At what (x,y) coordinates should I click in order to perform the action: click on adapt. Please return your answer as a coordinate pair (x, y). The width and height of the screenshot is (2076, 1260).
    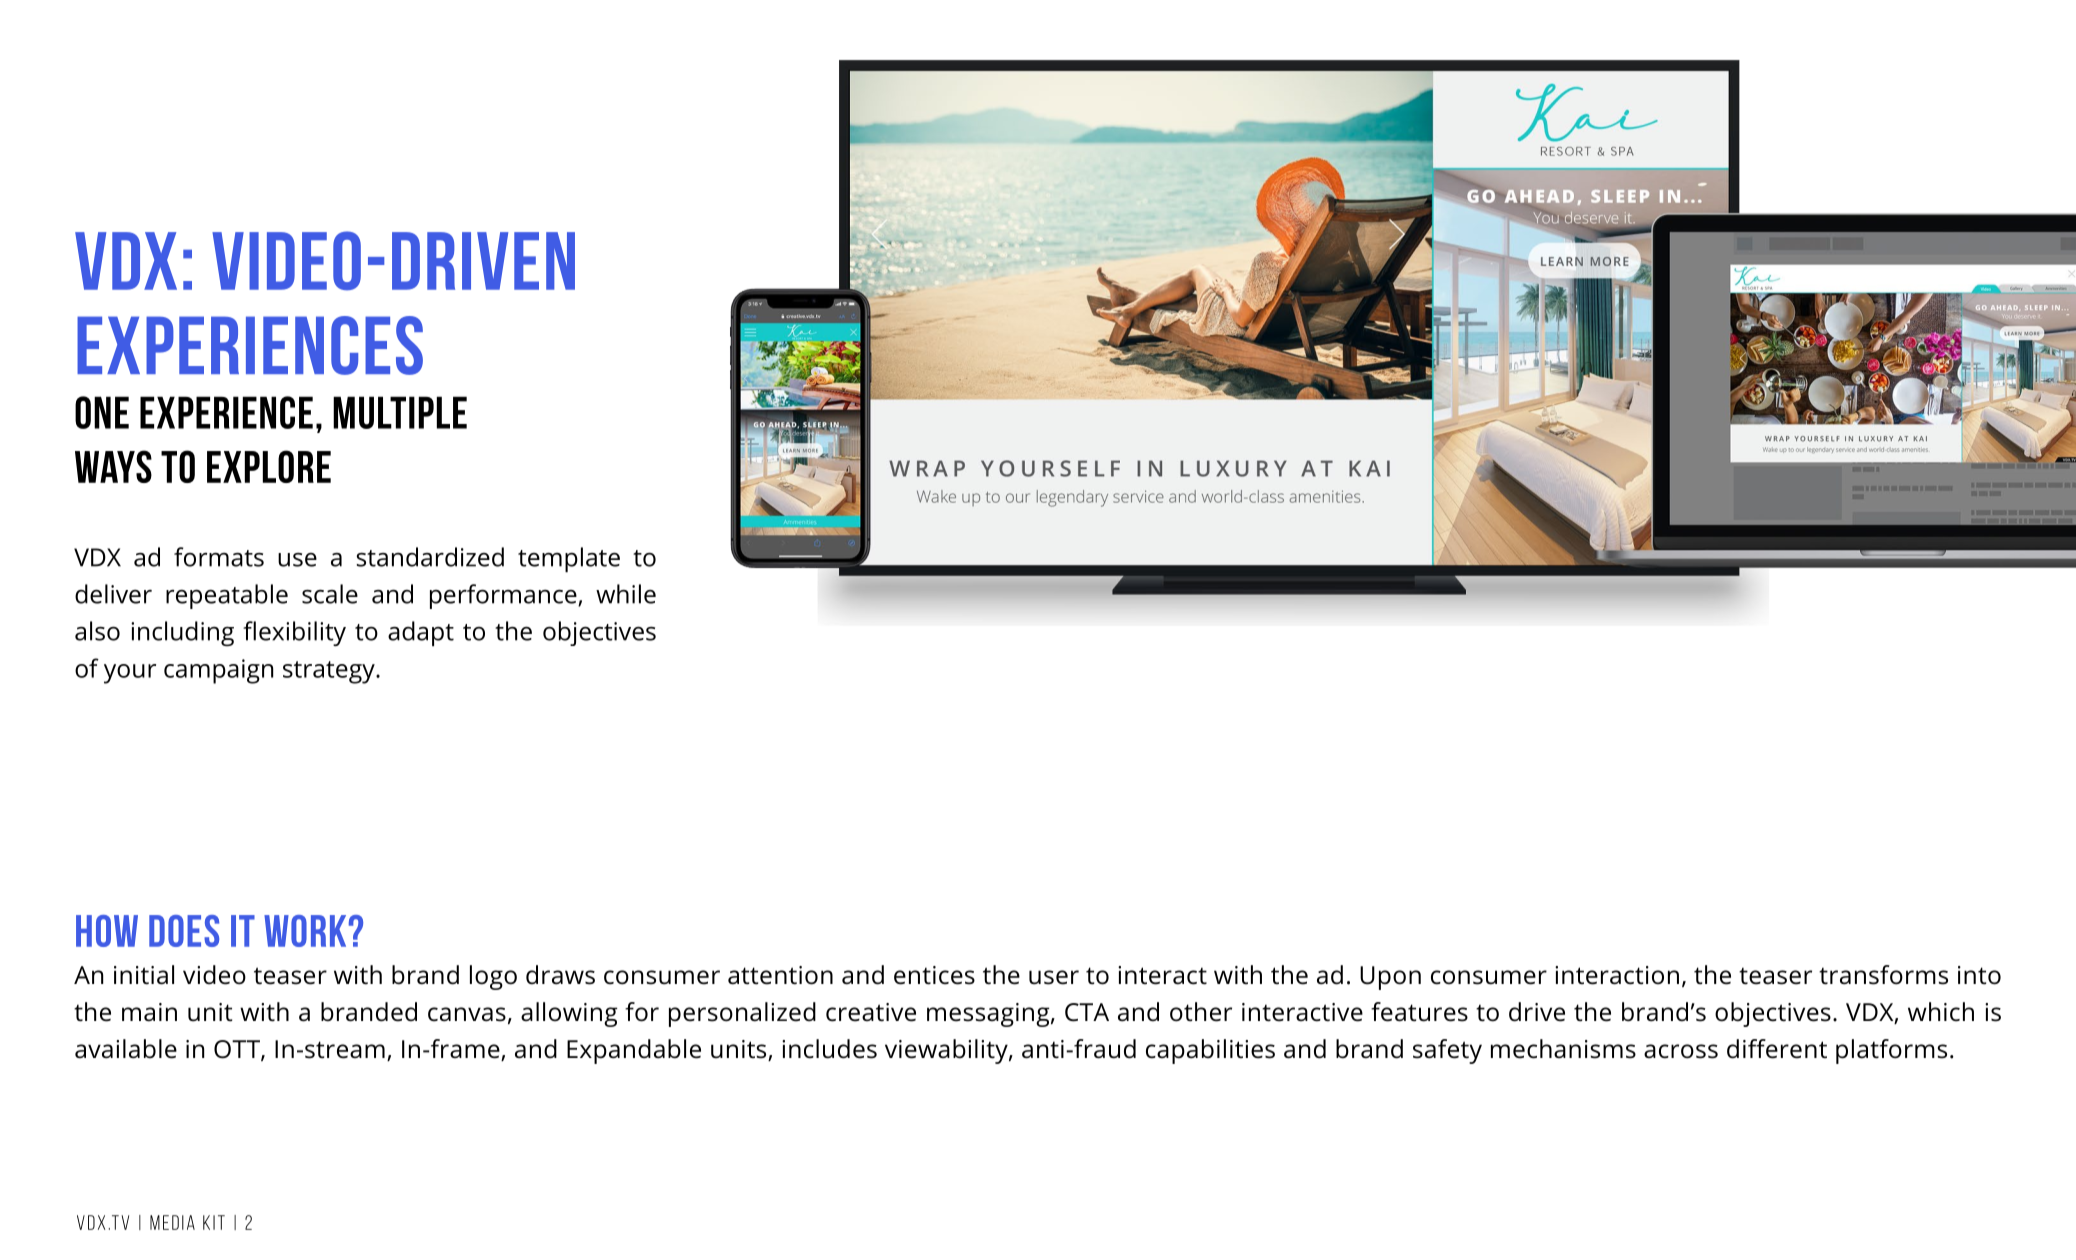
    Looking at the image, I should click on (421, 633).
